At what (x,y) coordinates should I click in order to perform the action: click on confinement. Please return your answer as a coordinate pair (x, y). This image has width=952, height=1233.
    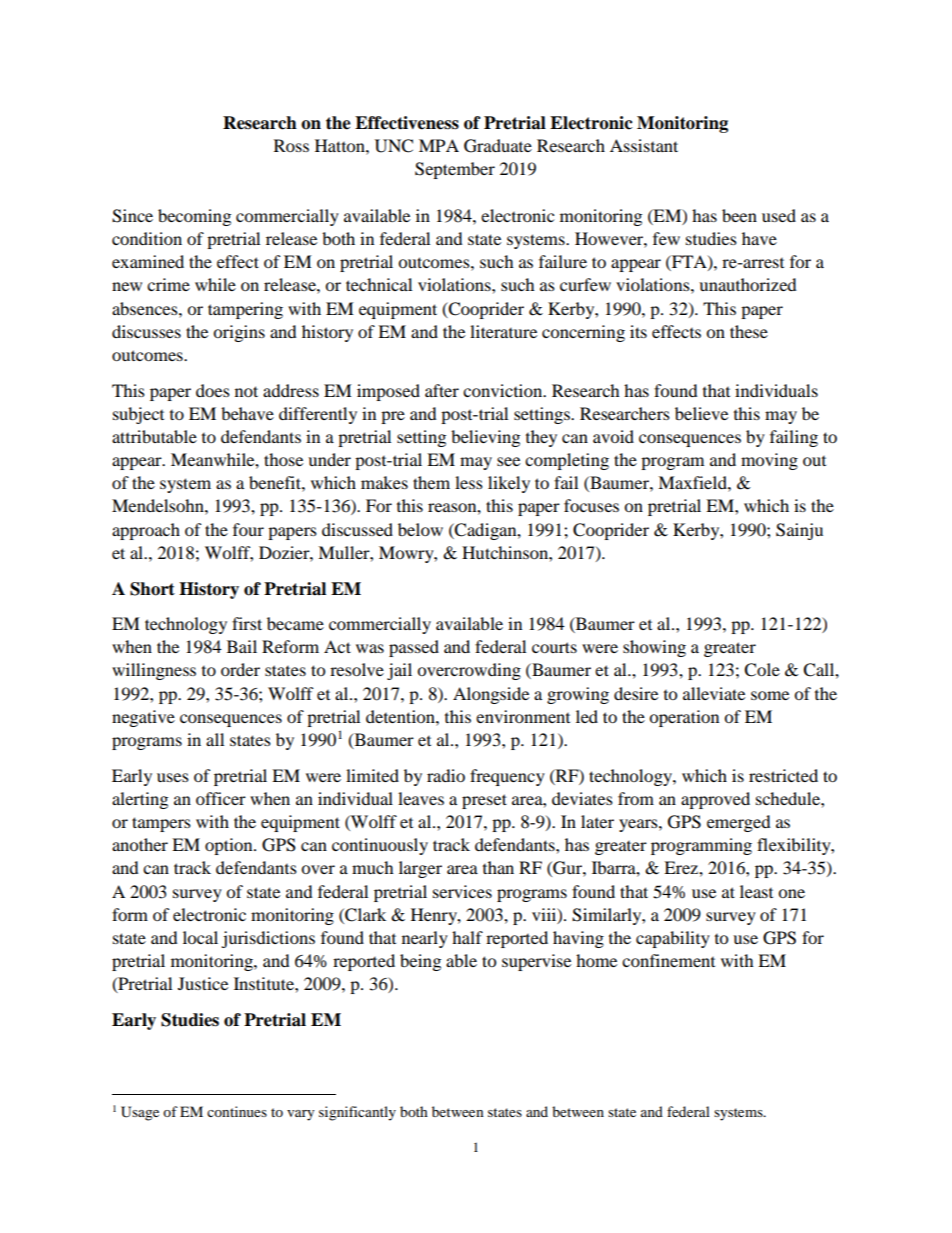
    Looking at the image, I should click on (668, 960).
